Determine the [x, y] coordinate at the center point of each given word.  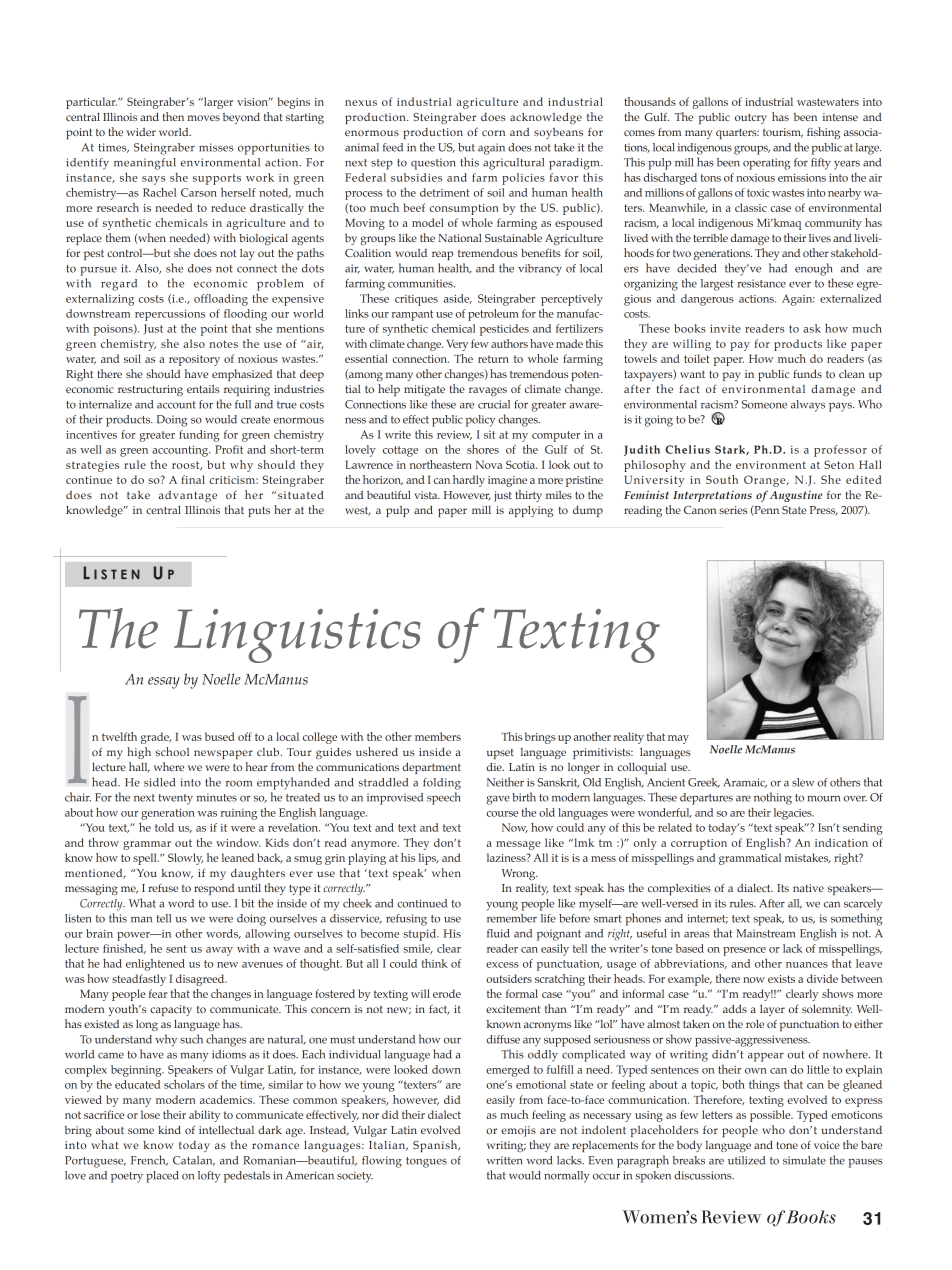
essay [164, 683]
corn [493, 133]
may [678, 739]
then [173, 116]
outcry [751, 118]
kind [169, 1130]
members [438, 736]
